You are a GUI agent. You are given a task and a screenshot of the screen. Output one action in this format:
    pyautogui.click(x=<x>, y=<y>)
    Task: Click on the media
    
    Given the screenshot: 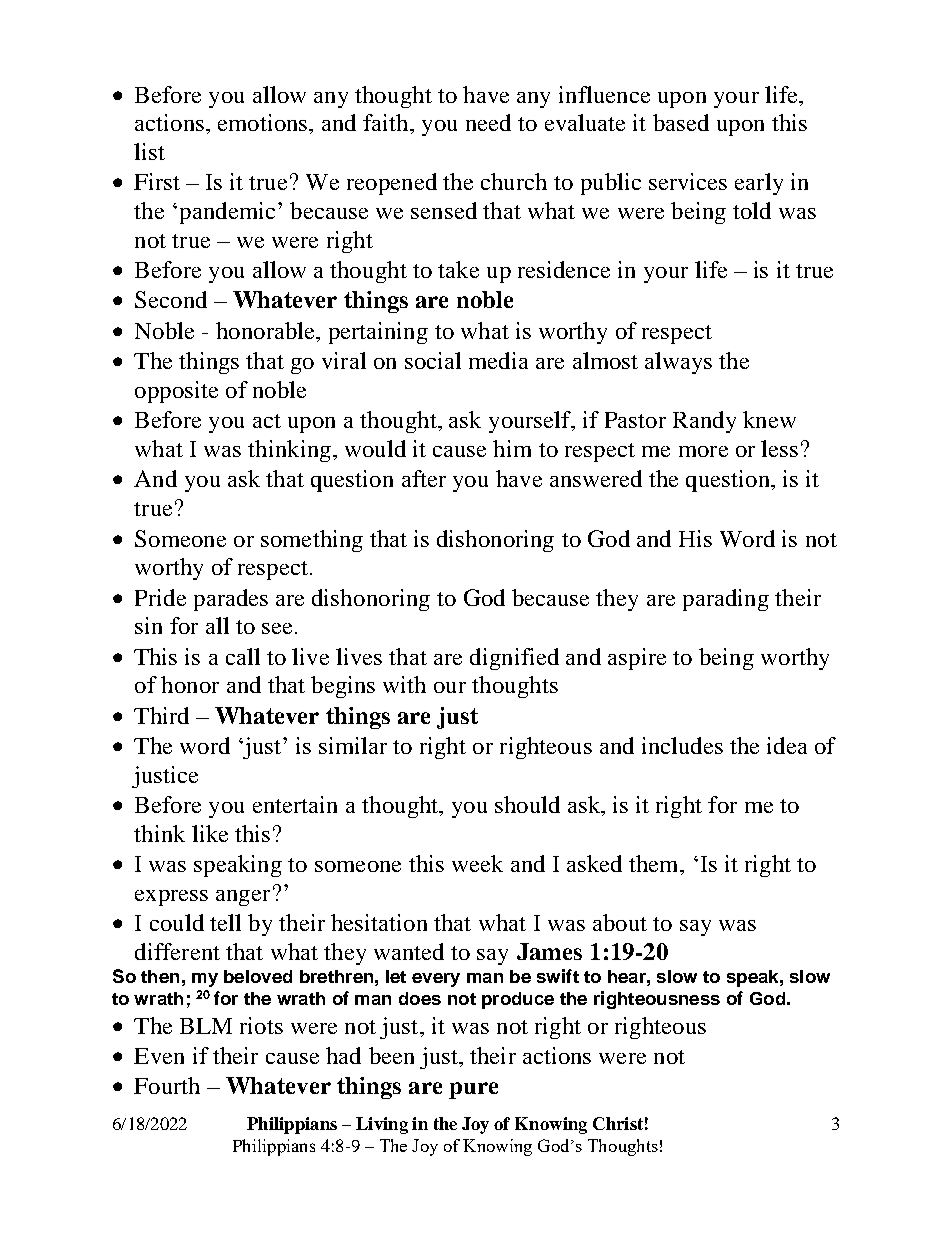 What is the action you would take?
    pyautogui.click(x=498, y=360)
